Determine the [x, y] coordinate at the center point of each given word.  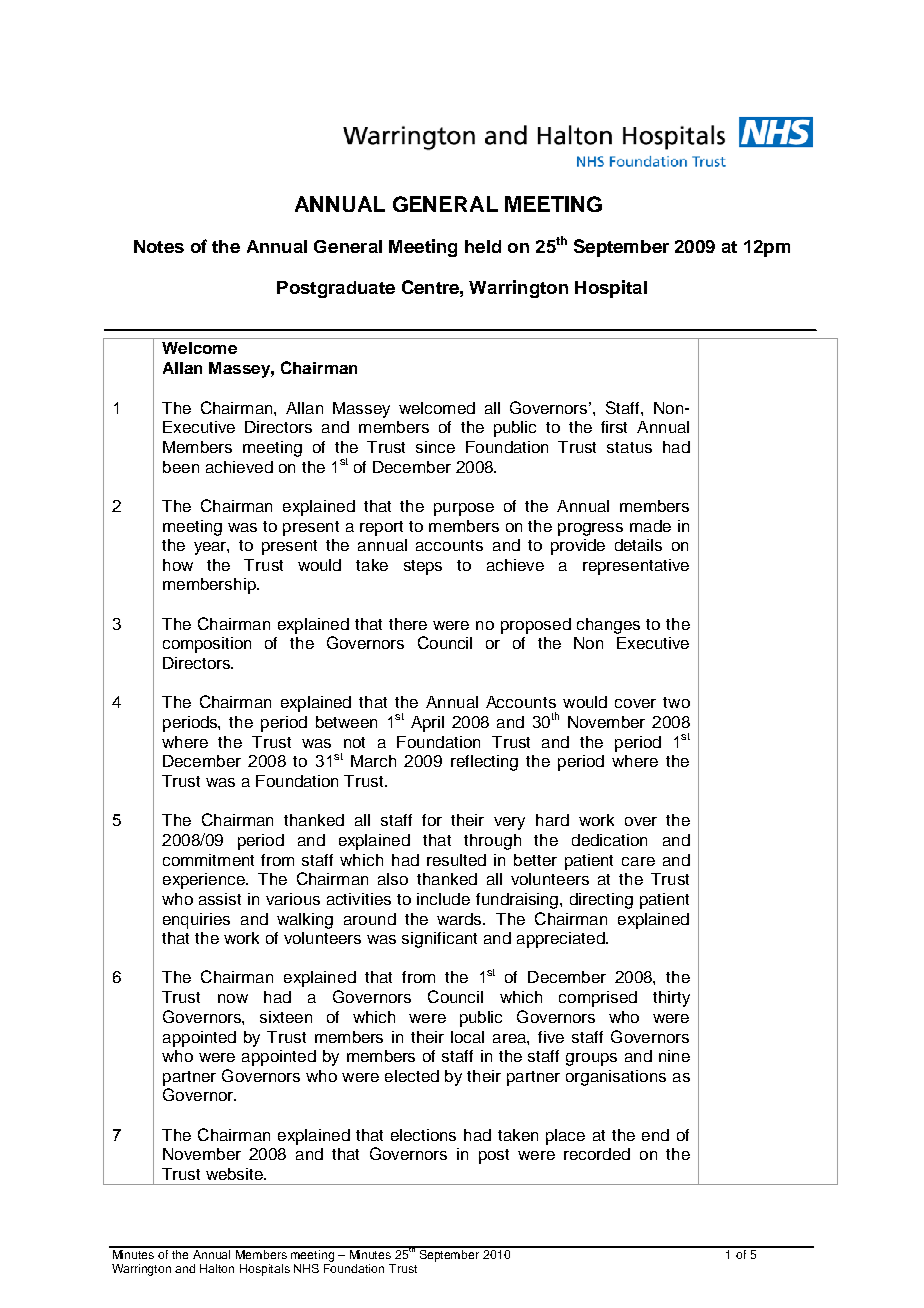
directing [601, 901]
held [483, 246]
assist [220, 899]
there [408, 624]
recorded [597, 1154]
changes [608, 626]
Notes [159, 246]
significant [439, 940]
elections [423, 1135]
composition [207, 645]
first [614, 427]
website [235, 1174]
